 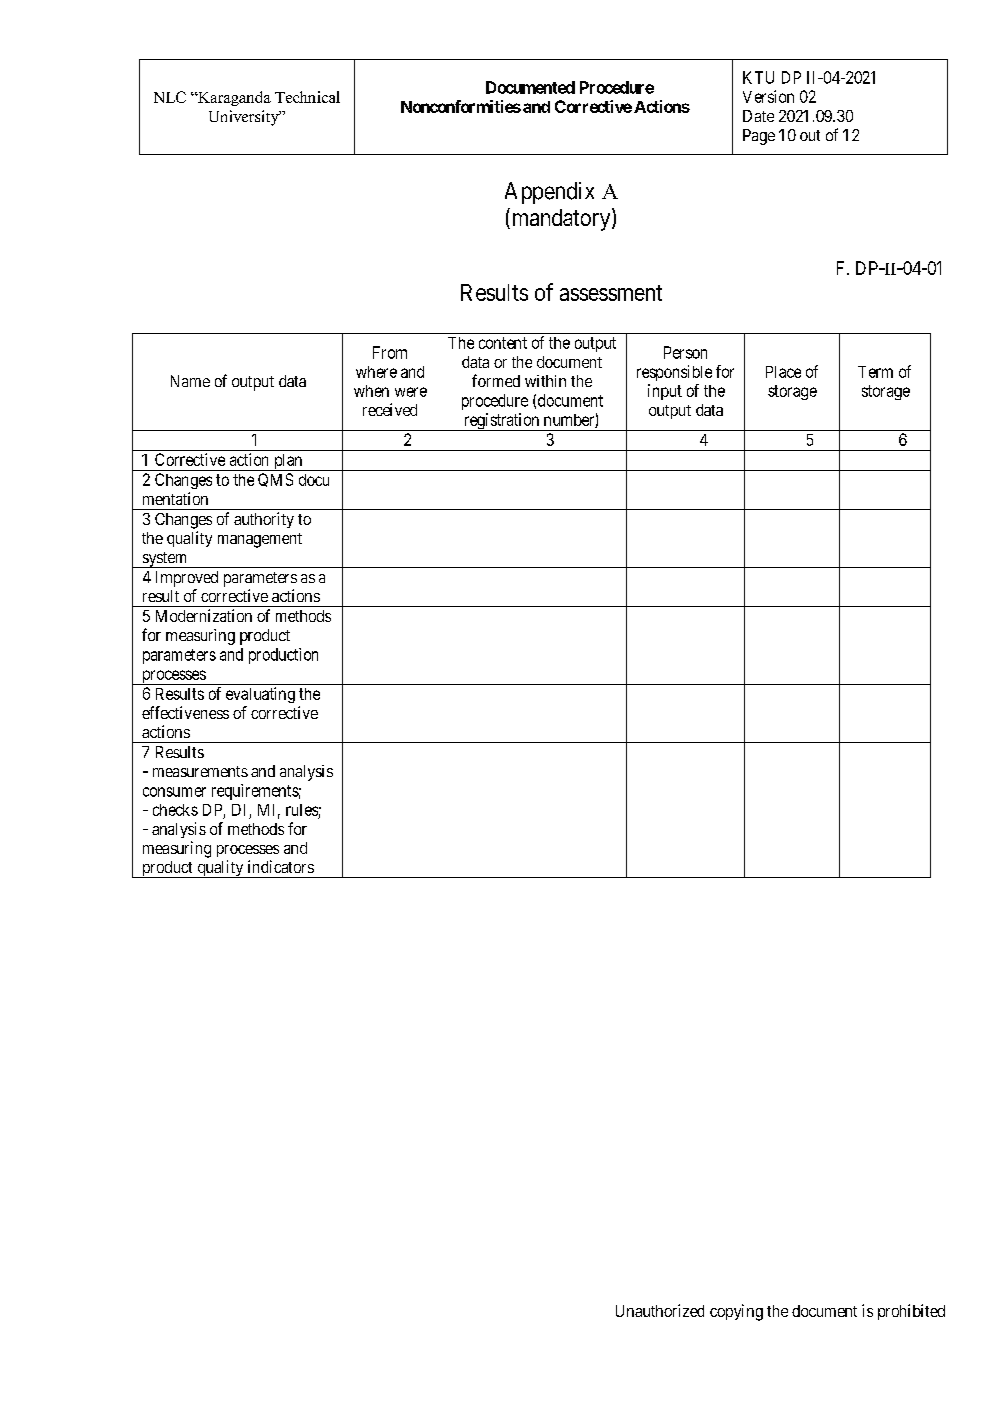 I want to click on Place, so click(x=783, y=372).
